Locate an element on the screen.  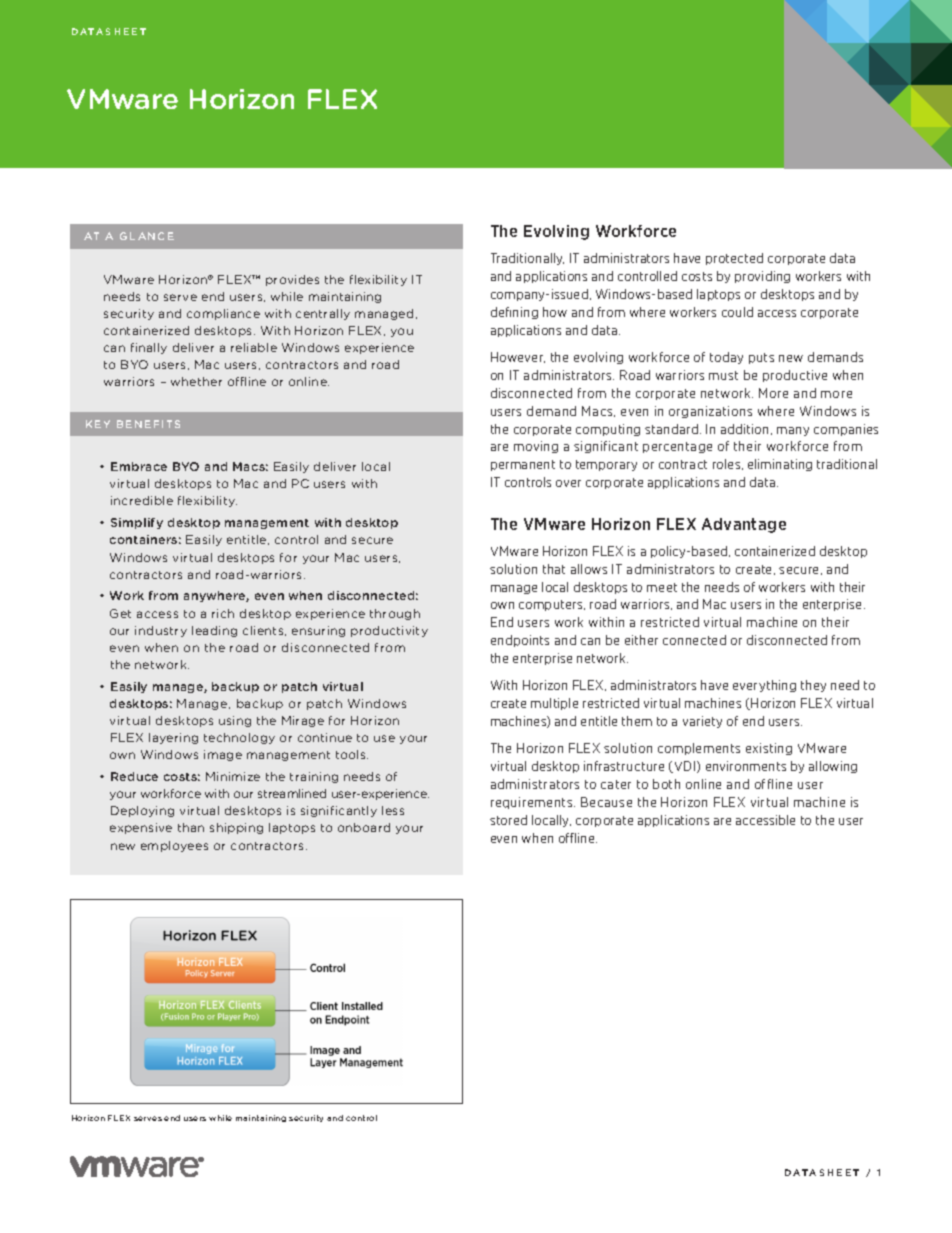
stored is located at coordinates (508, 820).
